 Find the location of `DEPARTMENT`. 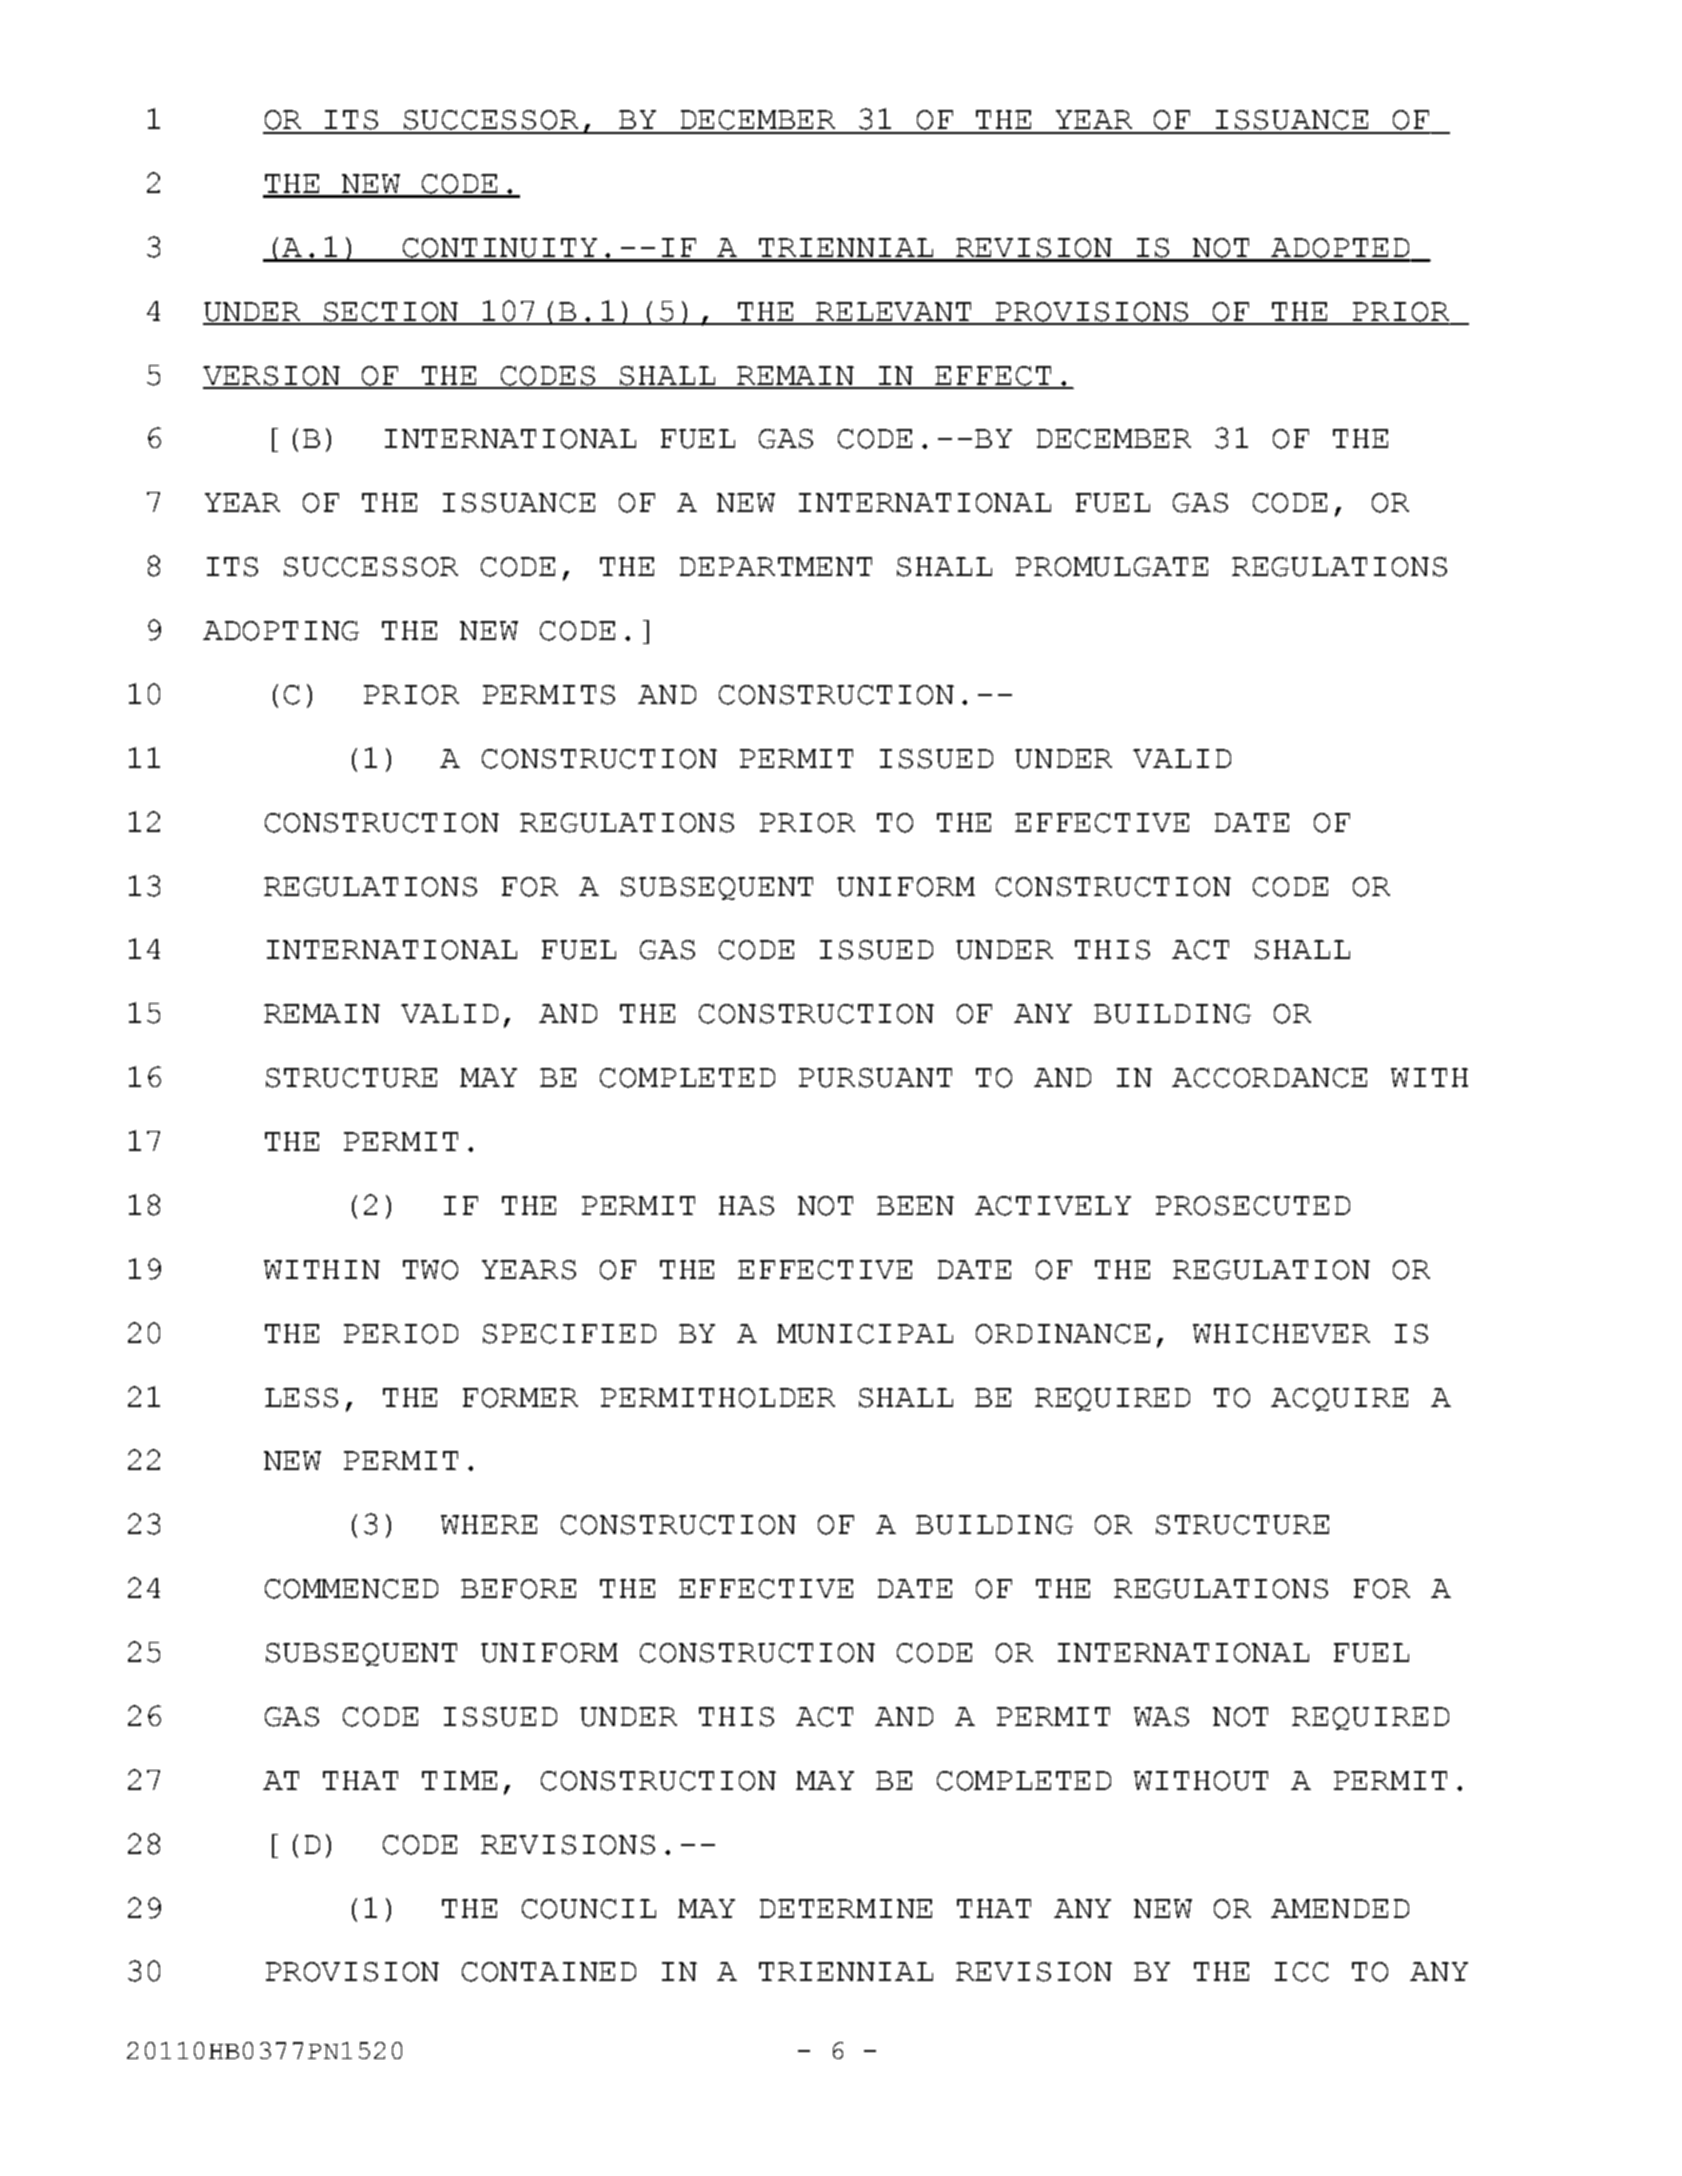

DEPARTMENT is located at coordinates (776, 566).
